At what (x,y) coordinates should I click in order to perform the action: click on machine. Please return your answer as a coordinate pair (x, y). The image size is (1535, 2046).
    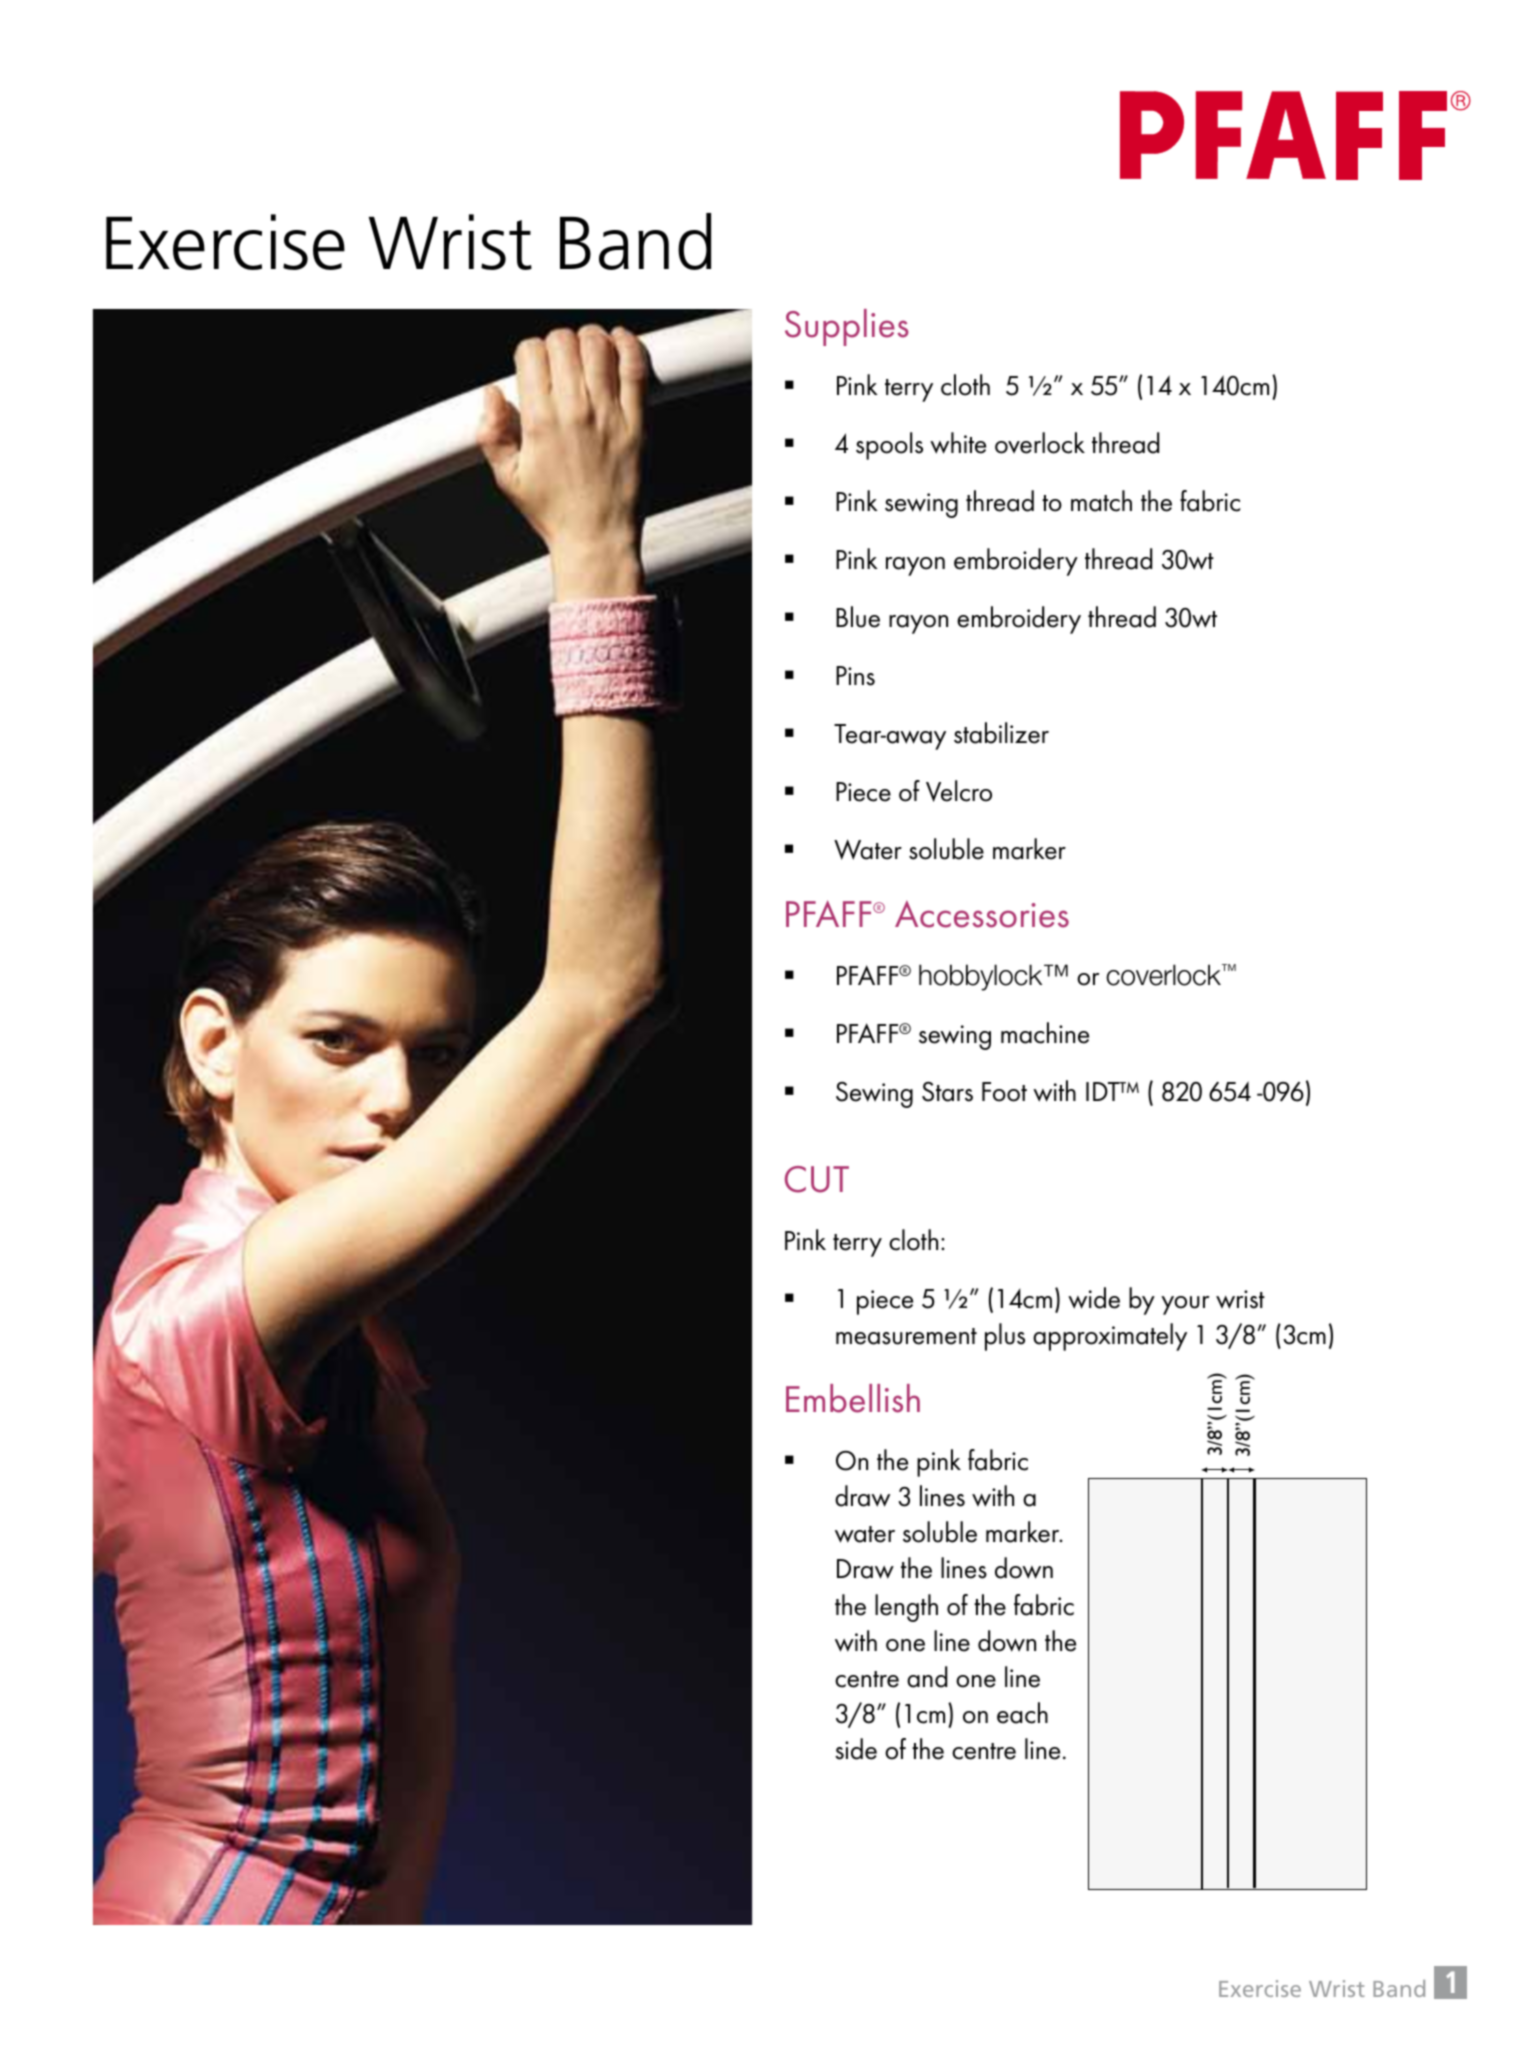
    Looking at the image, I should click on (1045, 1033).
